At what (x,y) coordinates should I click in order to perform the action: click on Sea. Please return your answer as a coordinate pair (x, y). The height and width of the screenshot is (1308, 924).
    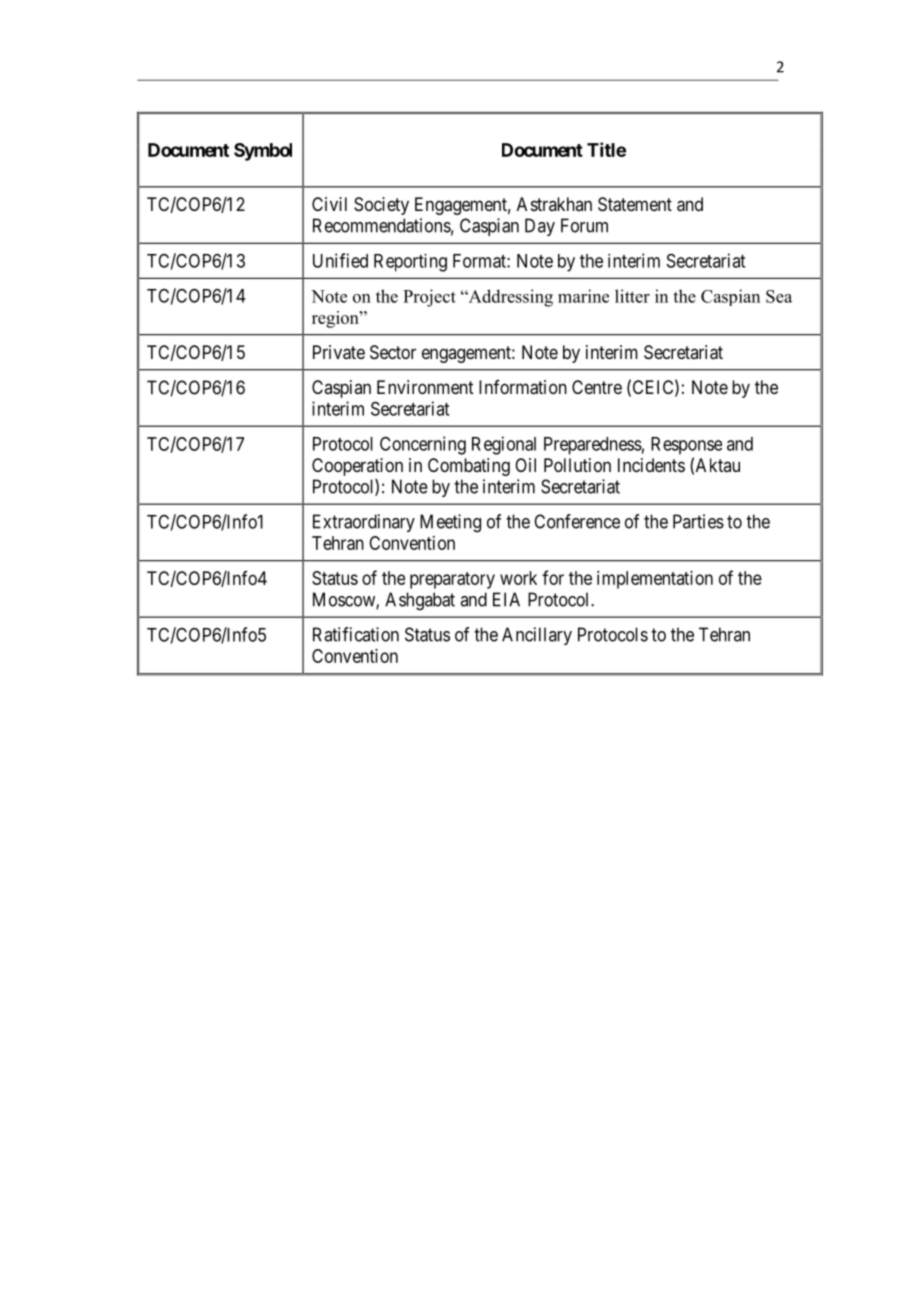
    Looking at the image, I should click on (779, 296).
